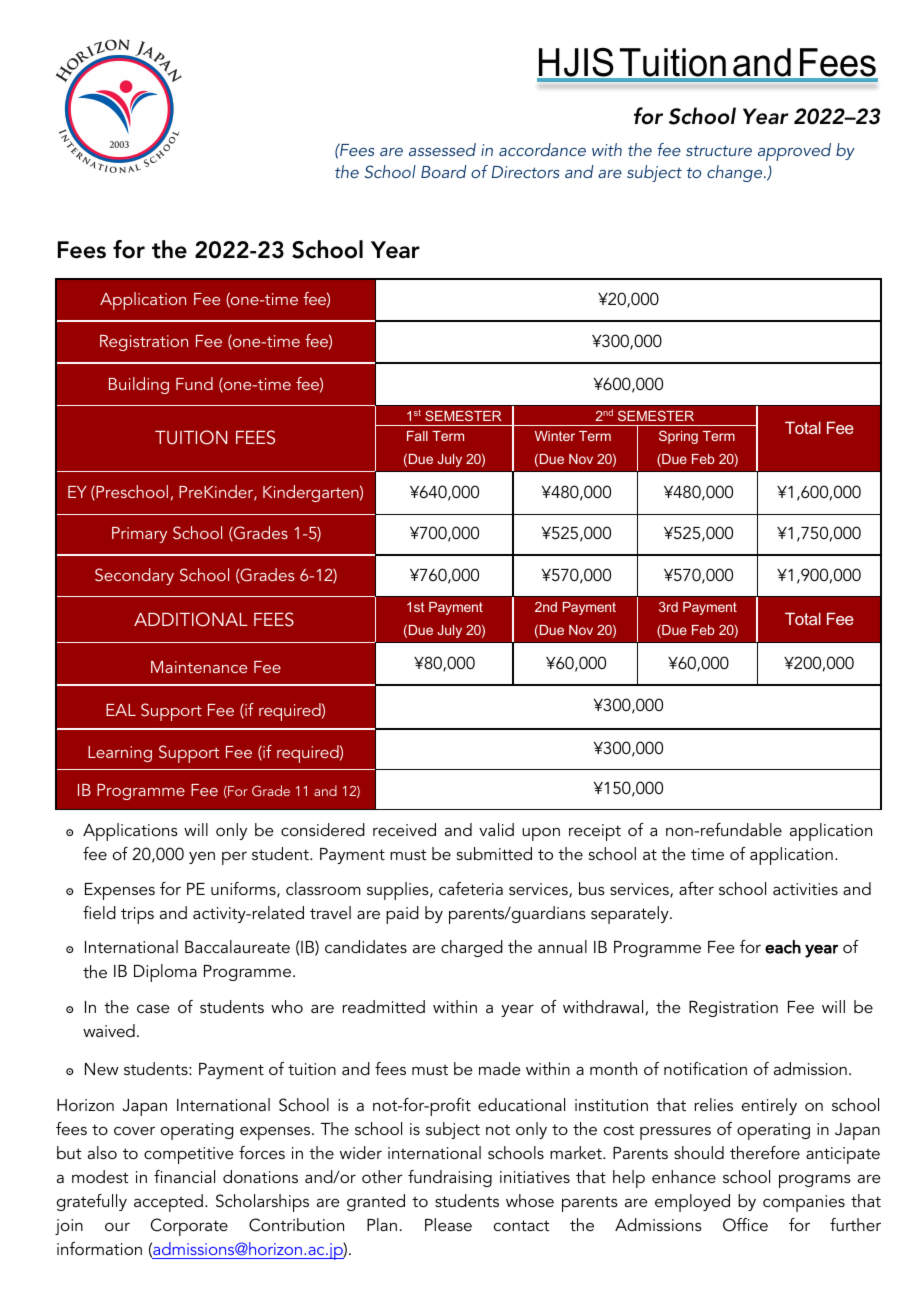 Image resolution: width=924 pixels, height=1308 pixels. Describe the element at coordinates (165, 973) in the screenshot. I see `Diploma` at that location.
